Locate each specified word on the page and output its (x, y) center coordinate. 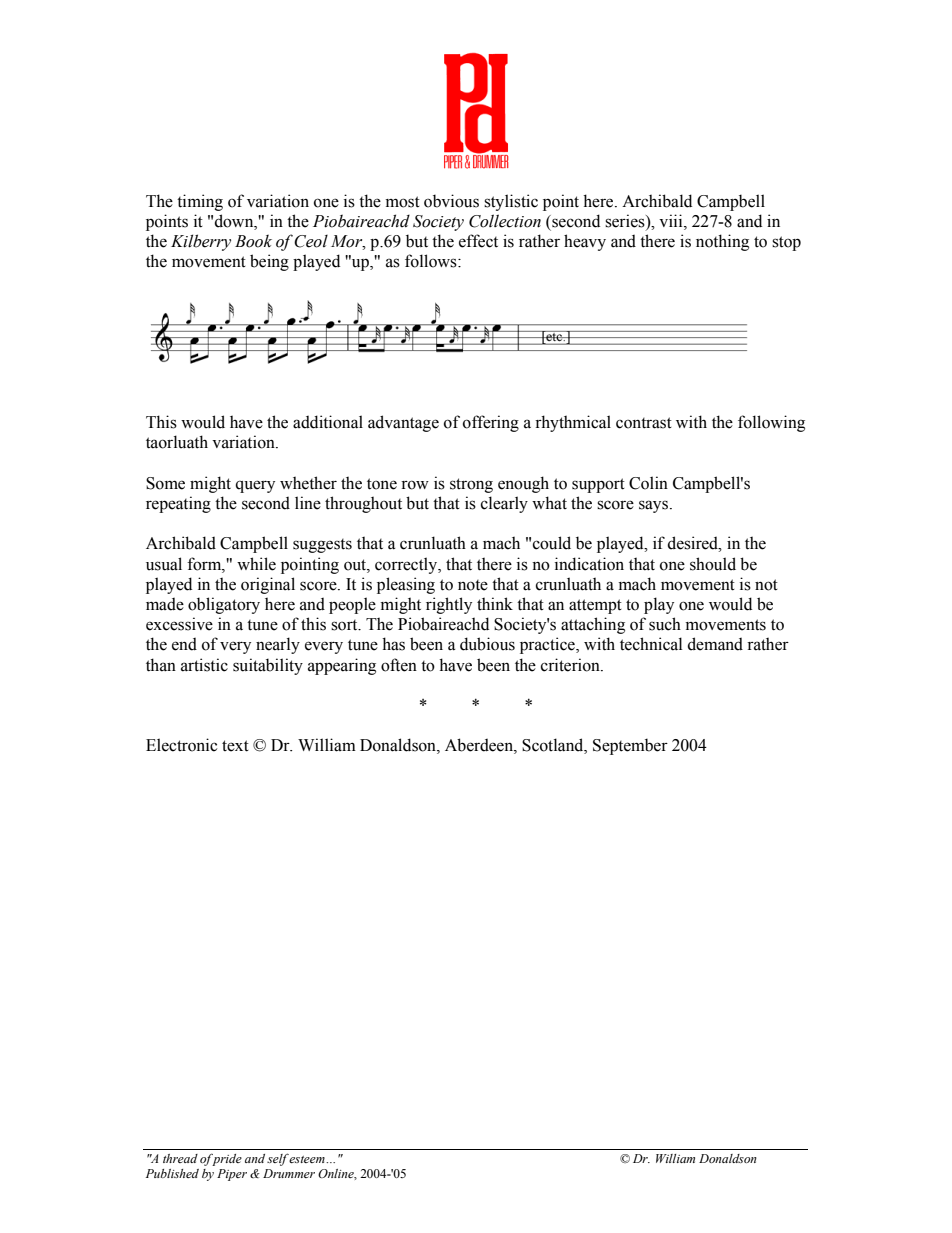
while (256, 564)
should (713, 564)
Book (253, 241)
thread (180, 1158)
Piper (232, 1175)
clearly (504, 504)
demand (715, 644)
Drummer (289, 1173)
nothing (722, 242)
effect (478, 241)
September (630, 746)
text (235, 746)
